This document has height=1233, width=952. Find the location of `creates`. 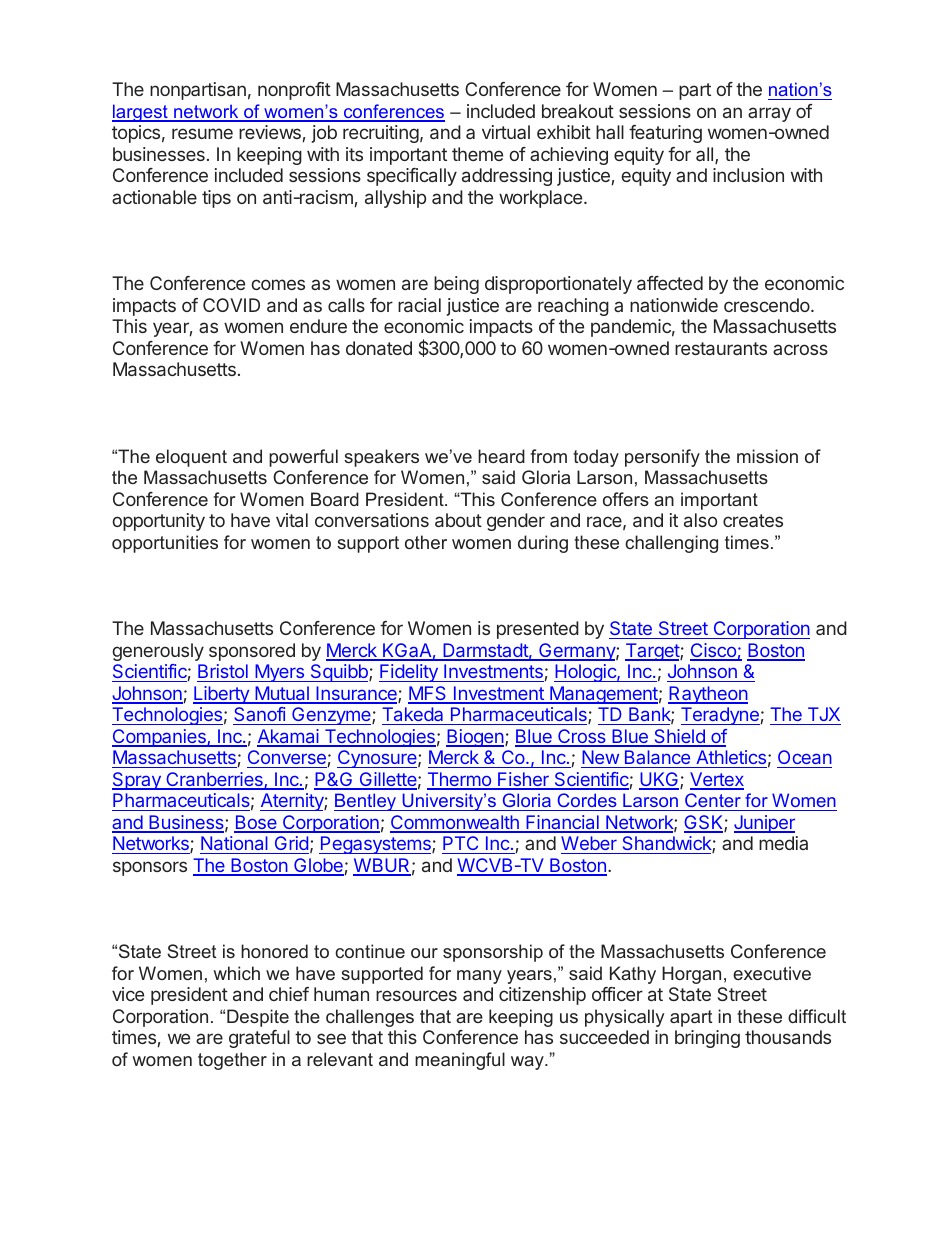

creates is located at coordinates (753, 520).
